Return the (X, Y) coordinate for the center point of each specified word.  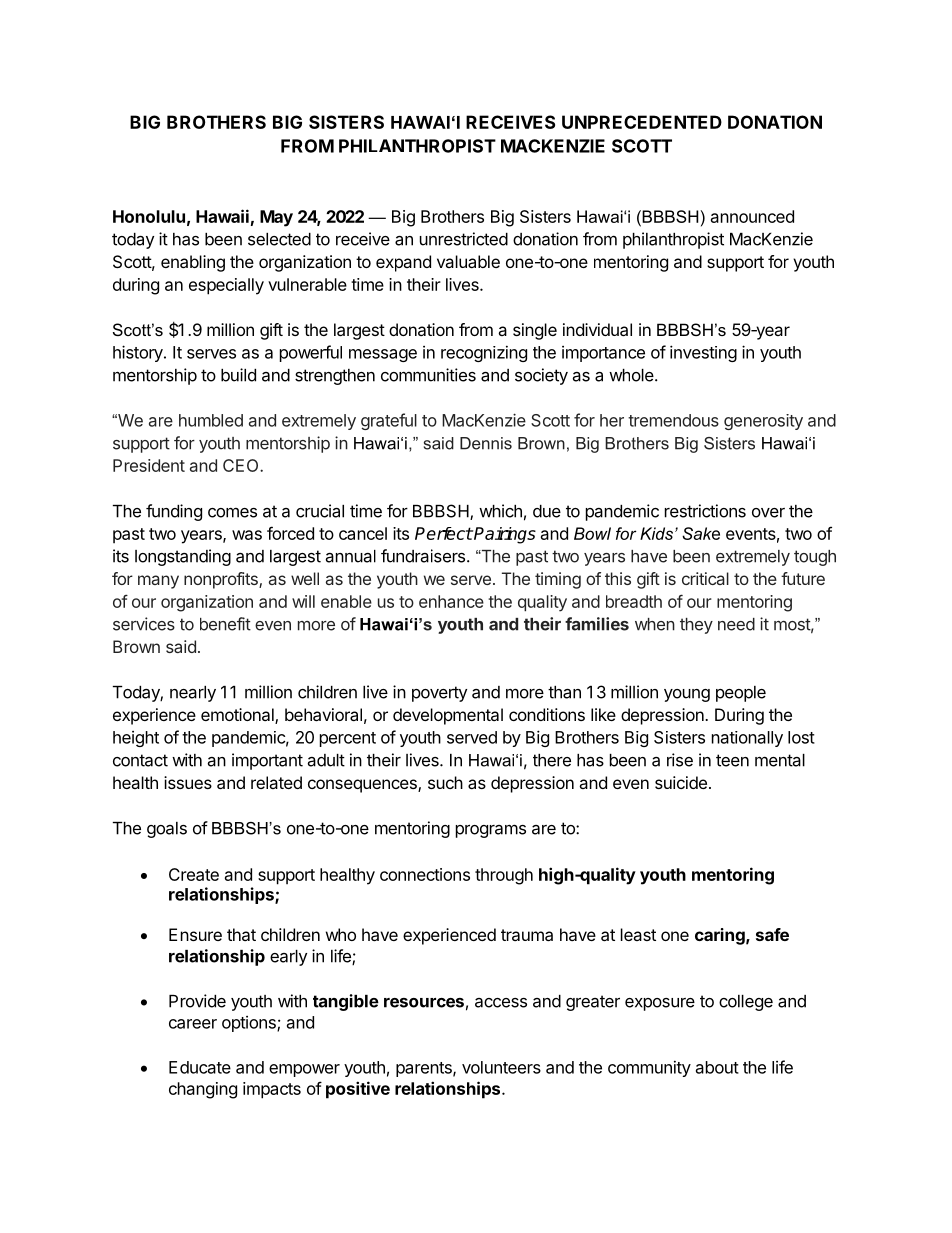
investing (703, 353)
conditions (547, 714)
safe (772, 934)
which (500, 511)
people (741, 694)
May (276, 218)
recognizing (484, 353)
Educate (200, 1067)
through (504, 876)
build (238, 375)
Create (194, 874)
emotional (238, 716)
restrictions (705, 511)
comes (232, 513)
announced (752, 216)
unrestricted (464, 239)
